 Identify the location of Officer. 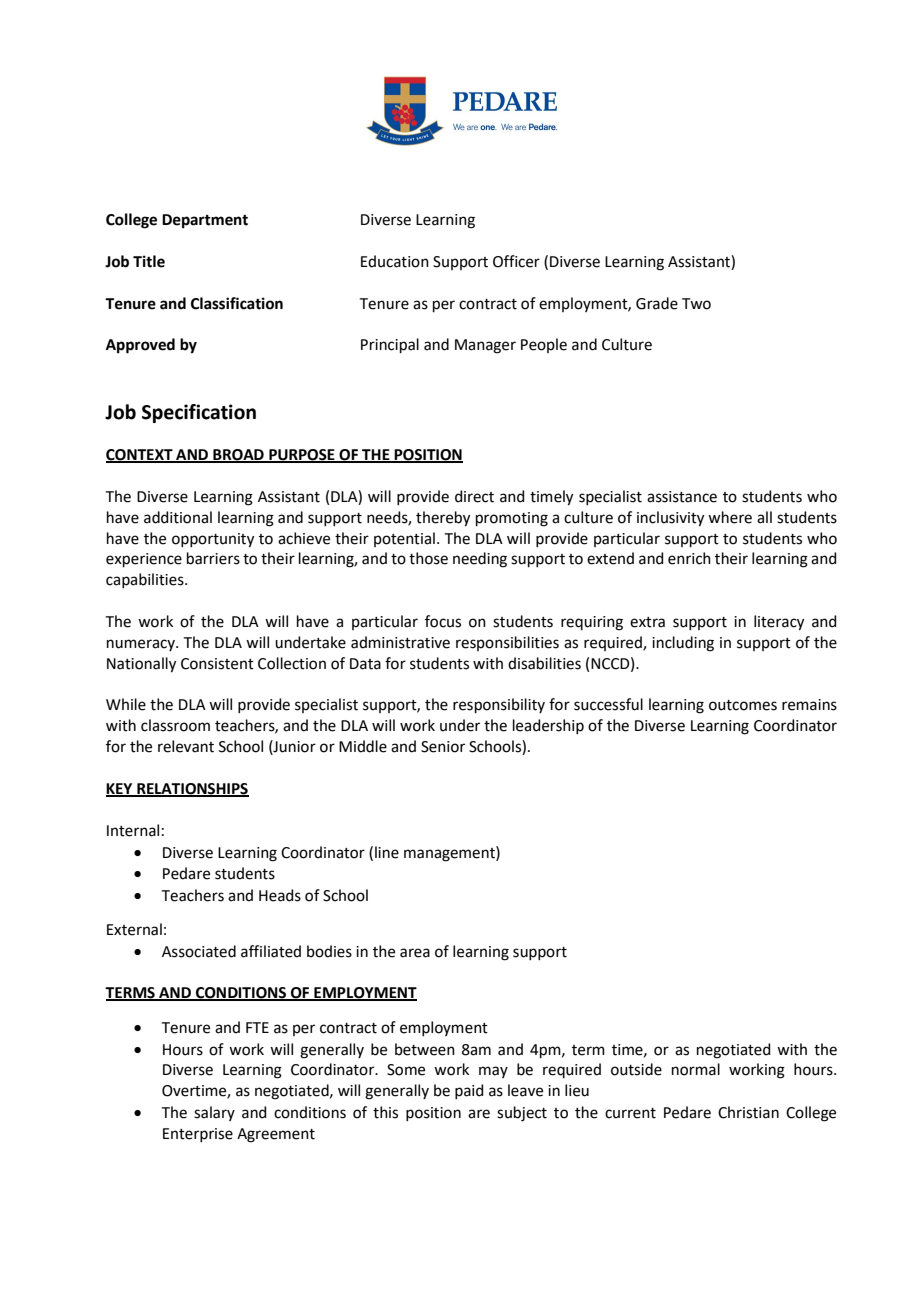
(516, 261).
